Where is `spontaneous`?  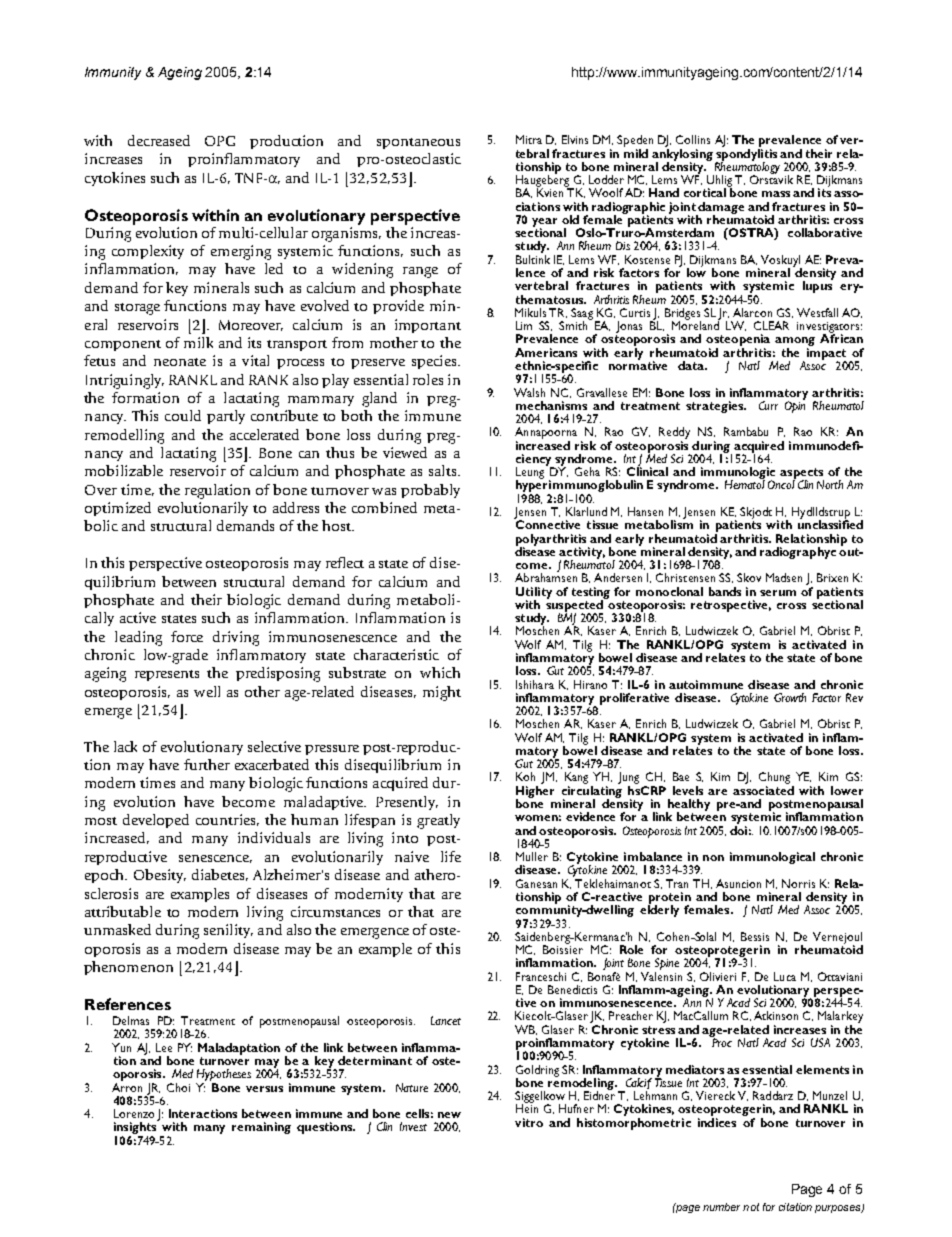
spontaneous is located at coordinates (418, 143).
